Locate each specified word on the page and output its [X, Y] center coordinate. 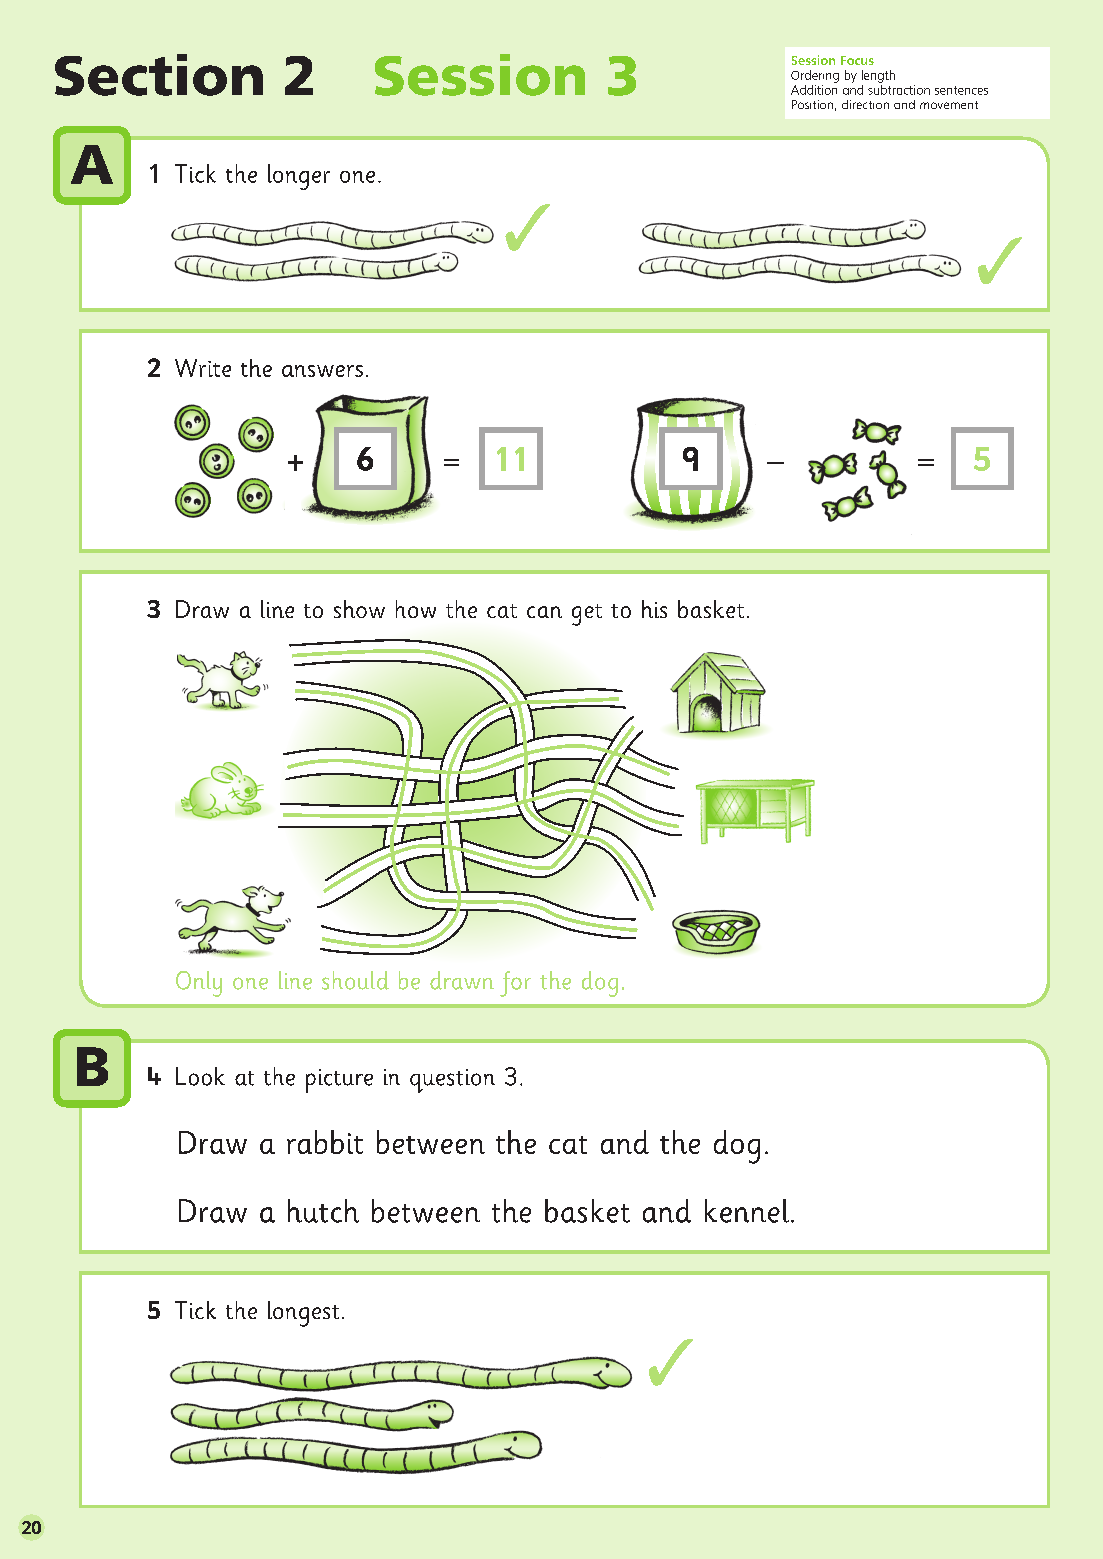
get [587, 615]
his [654, 609]
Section [159, 75]
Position [812, 104]
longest [303, 1314]
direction [865, 104]
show [359, 609]
